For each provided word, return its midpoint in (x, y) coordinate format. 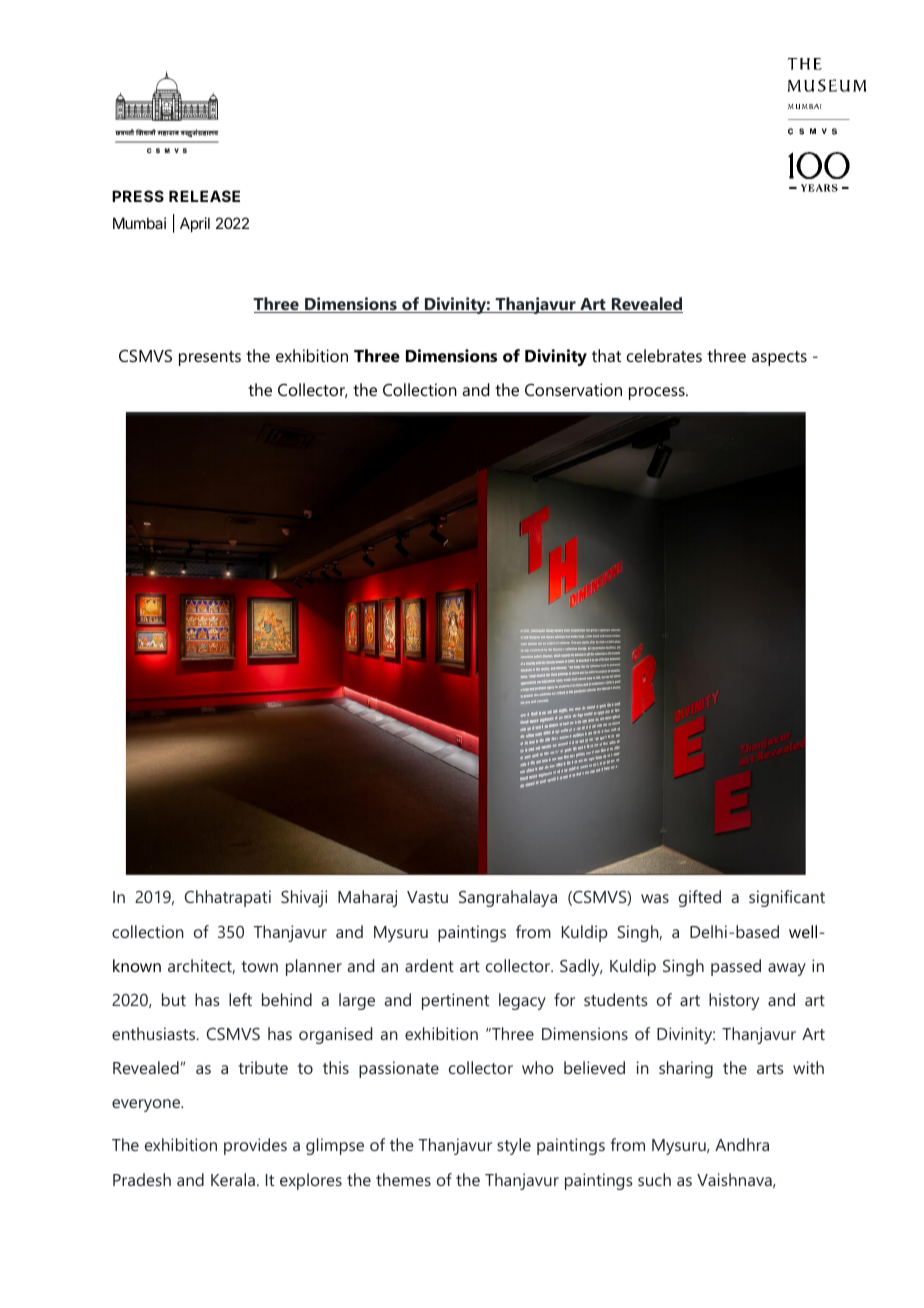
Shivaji (304, 898)
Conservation (573, 389)
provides (255, 1146)
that (606, 355)
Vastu (427, 897)
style (514, 1146)
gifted (700, 898)
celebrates (664, 355)
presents (210, 358)
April (195, 224)
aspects (779, 358)
